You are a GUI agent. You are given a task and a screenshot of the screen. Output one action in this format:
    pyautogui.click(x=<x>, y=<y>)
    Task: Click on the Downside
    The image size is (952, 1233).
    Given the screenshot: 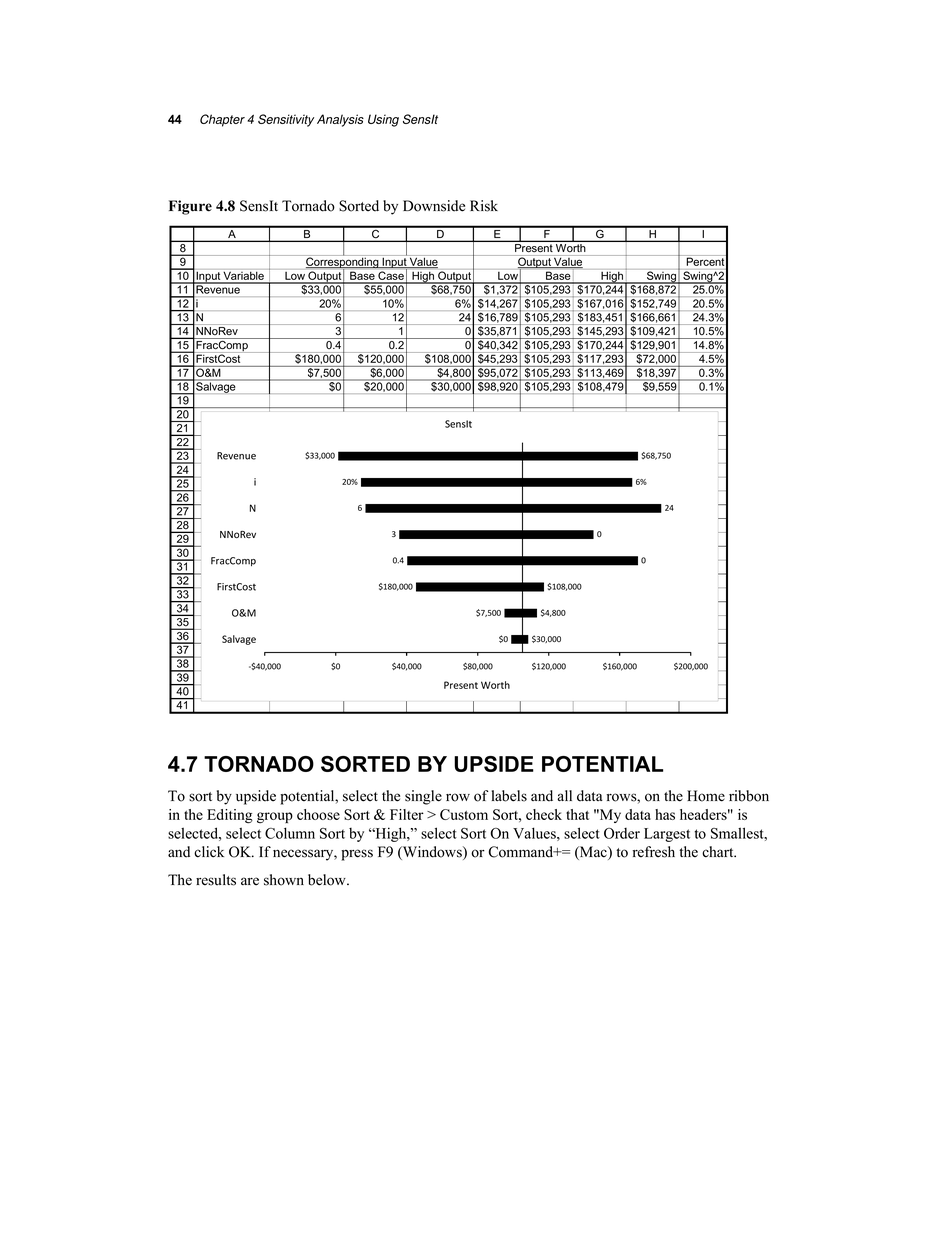 What is the action you would take?
    pyautogui.click(x=434, y=206)
